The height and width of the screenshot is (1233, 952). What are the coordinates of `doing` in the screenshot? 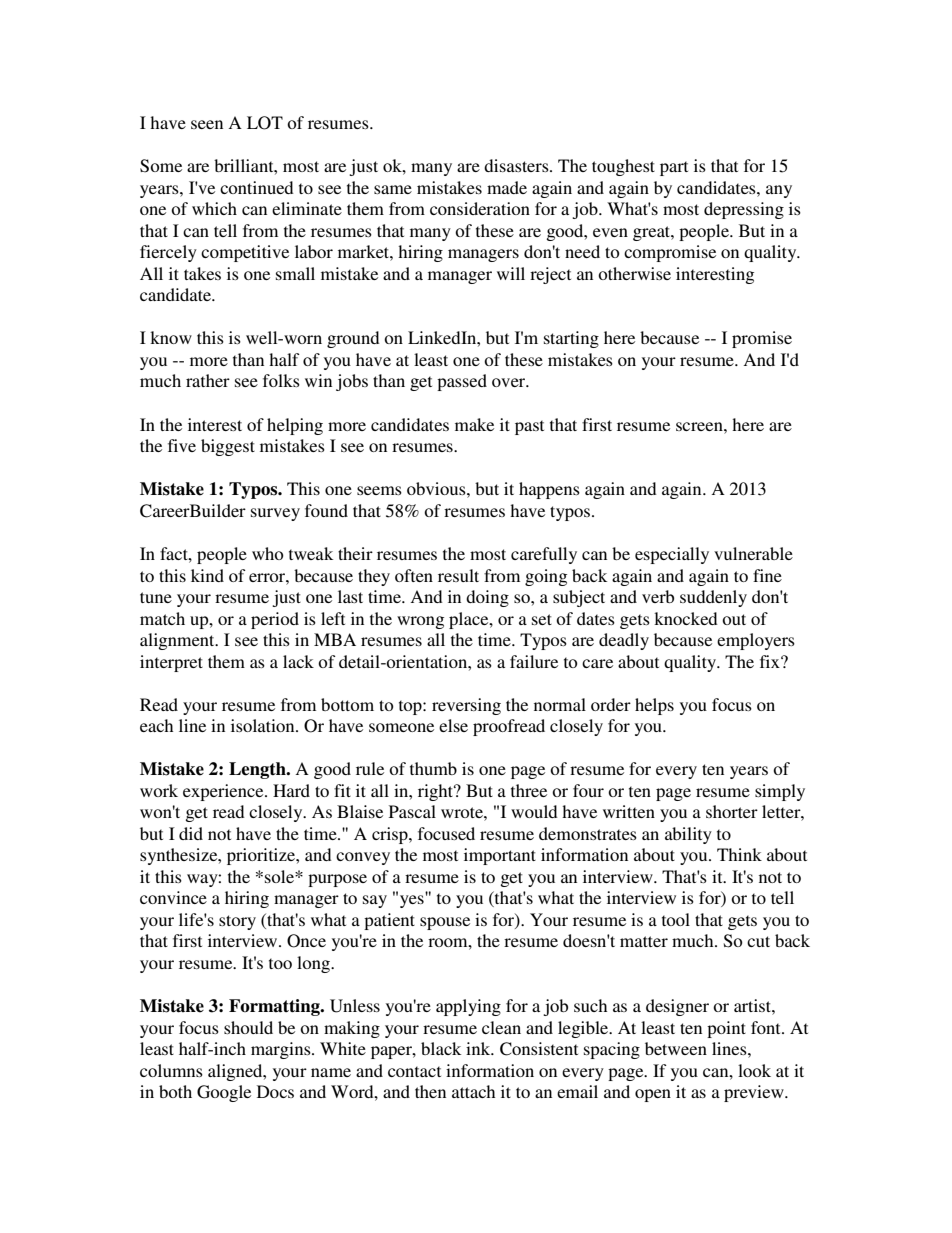 It's located at (487, 598).
